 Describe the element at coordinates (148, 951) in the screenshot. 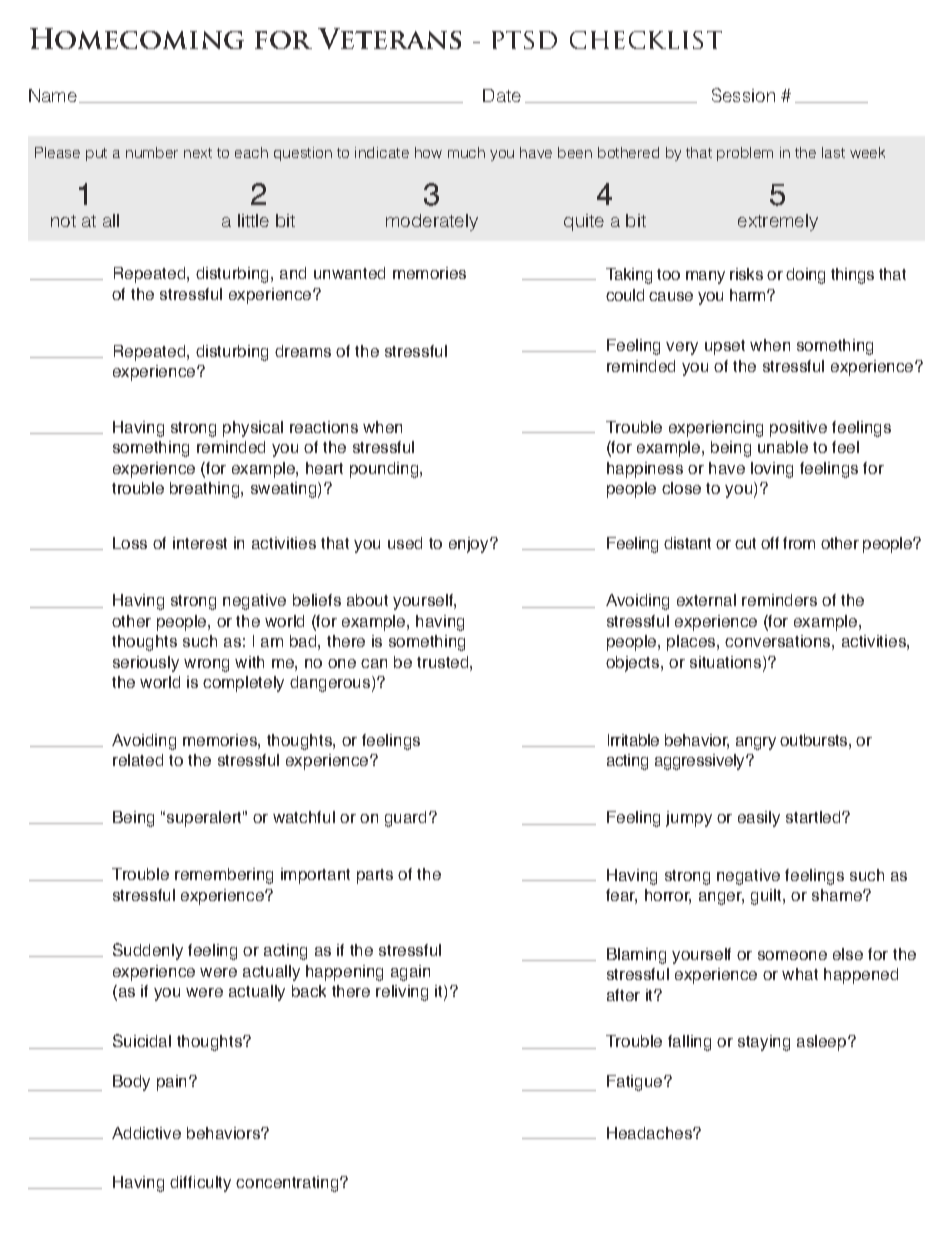

I see `Suddenly` at that location.
